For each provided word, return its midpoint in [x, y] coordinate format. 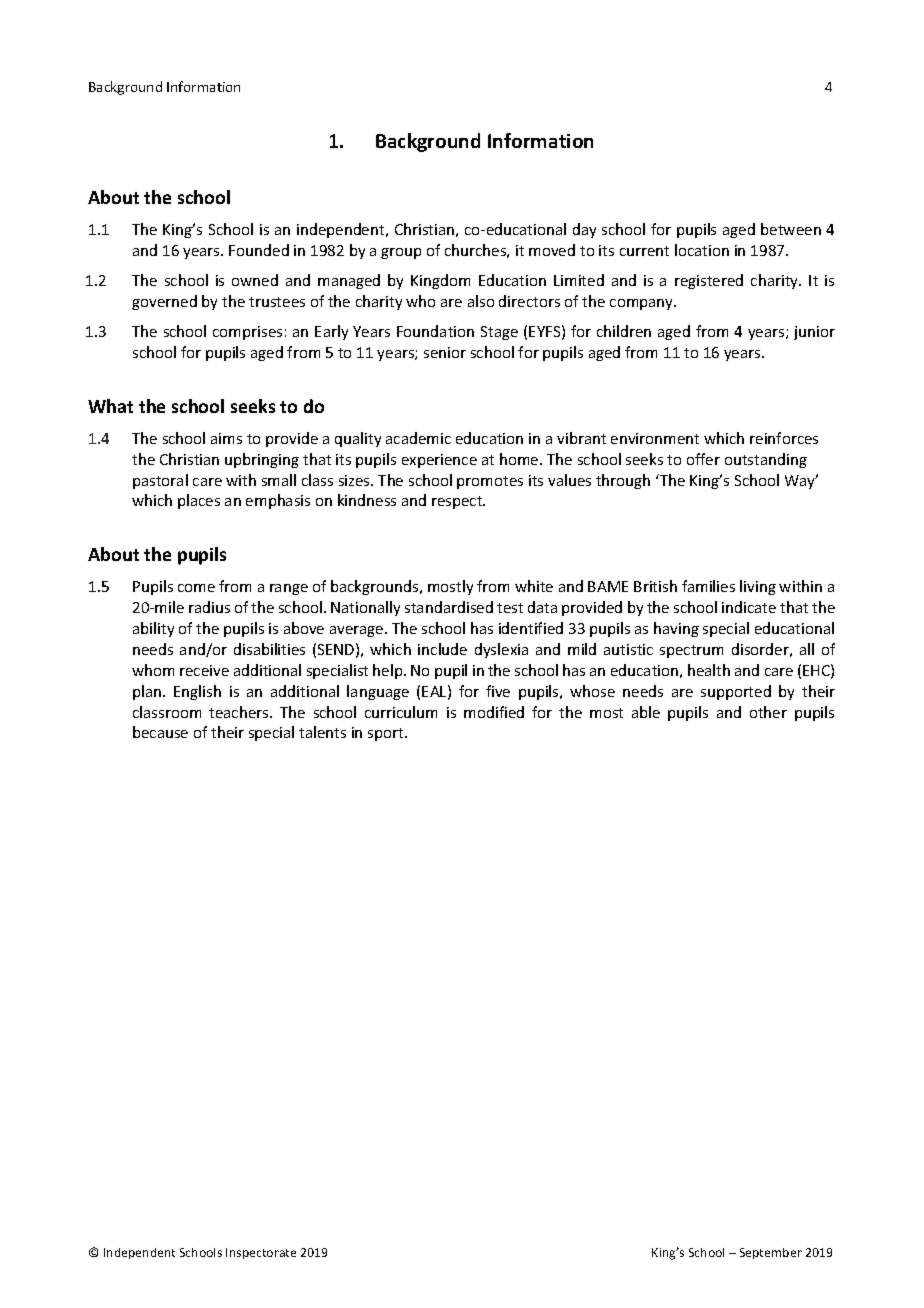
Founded [259, 250]
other [768, 712]
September [771, 1253]
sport [387, 734]
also [481, 301]
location [702, 250]
